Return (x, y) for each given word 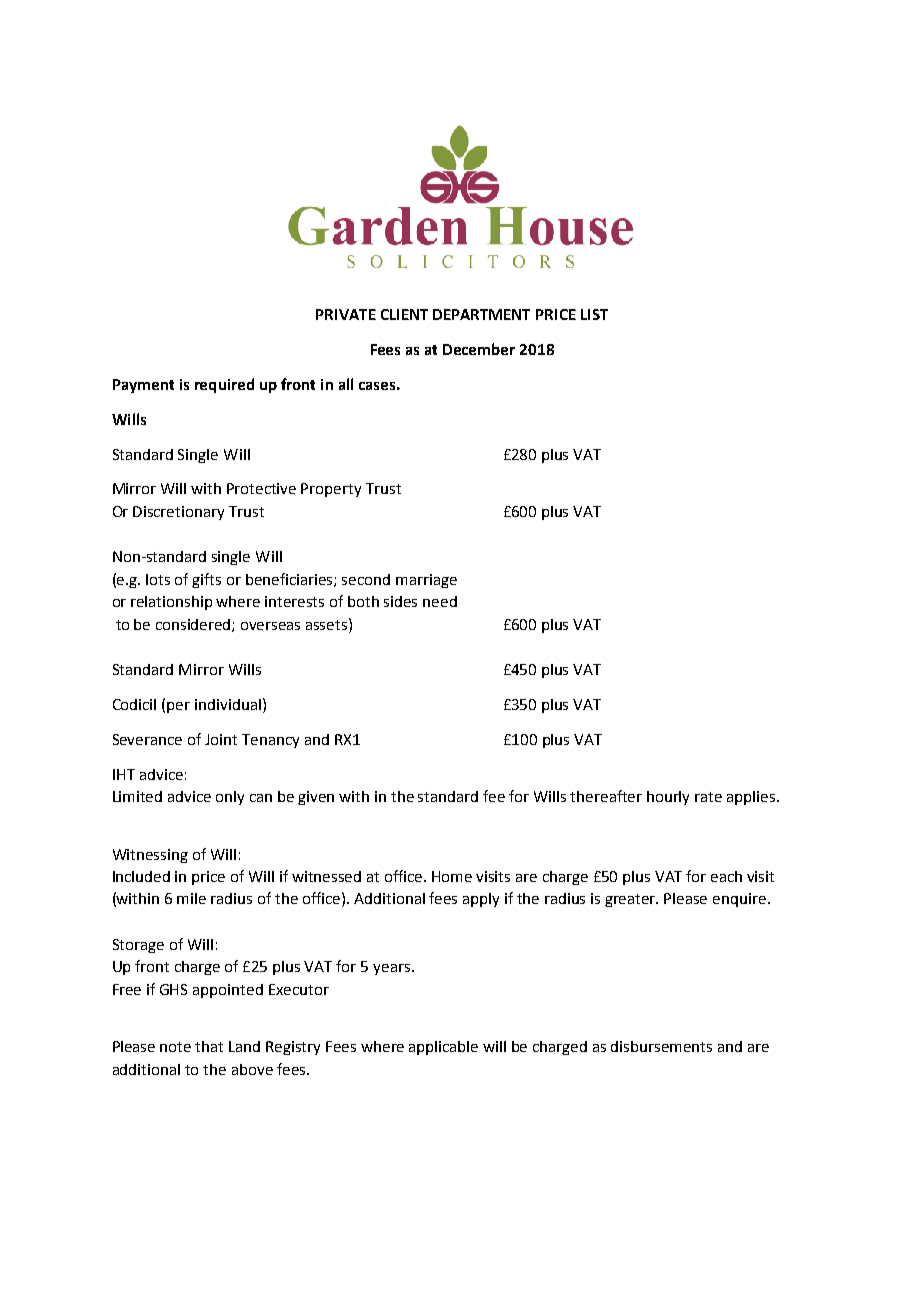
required (224, 385)
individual (228, 704)
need (440, 601)
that (209, 1046)
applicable (443, 1048)
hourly (668, 798)
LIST (594, 314)
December (479, 349)
